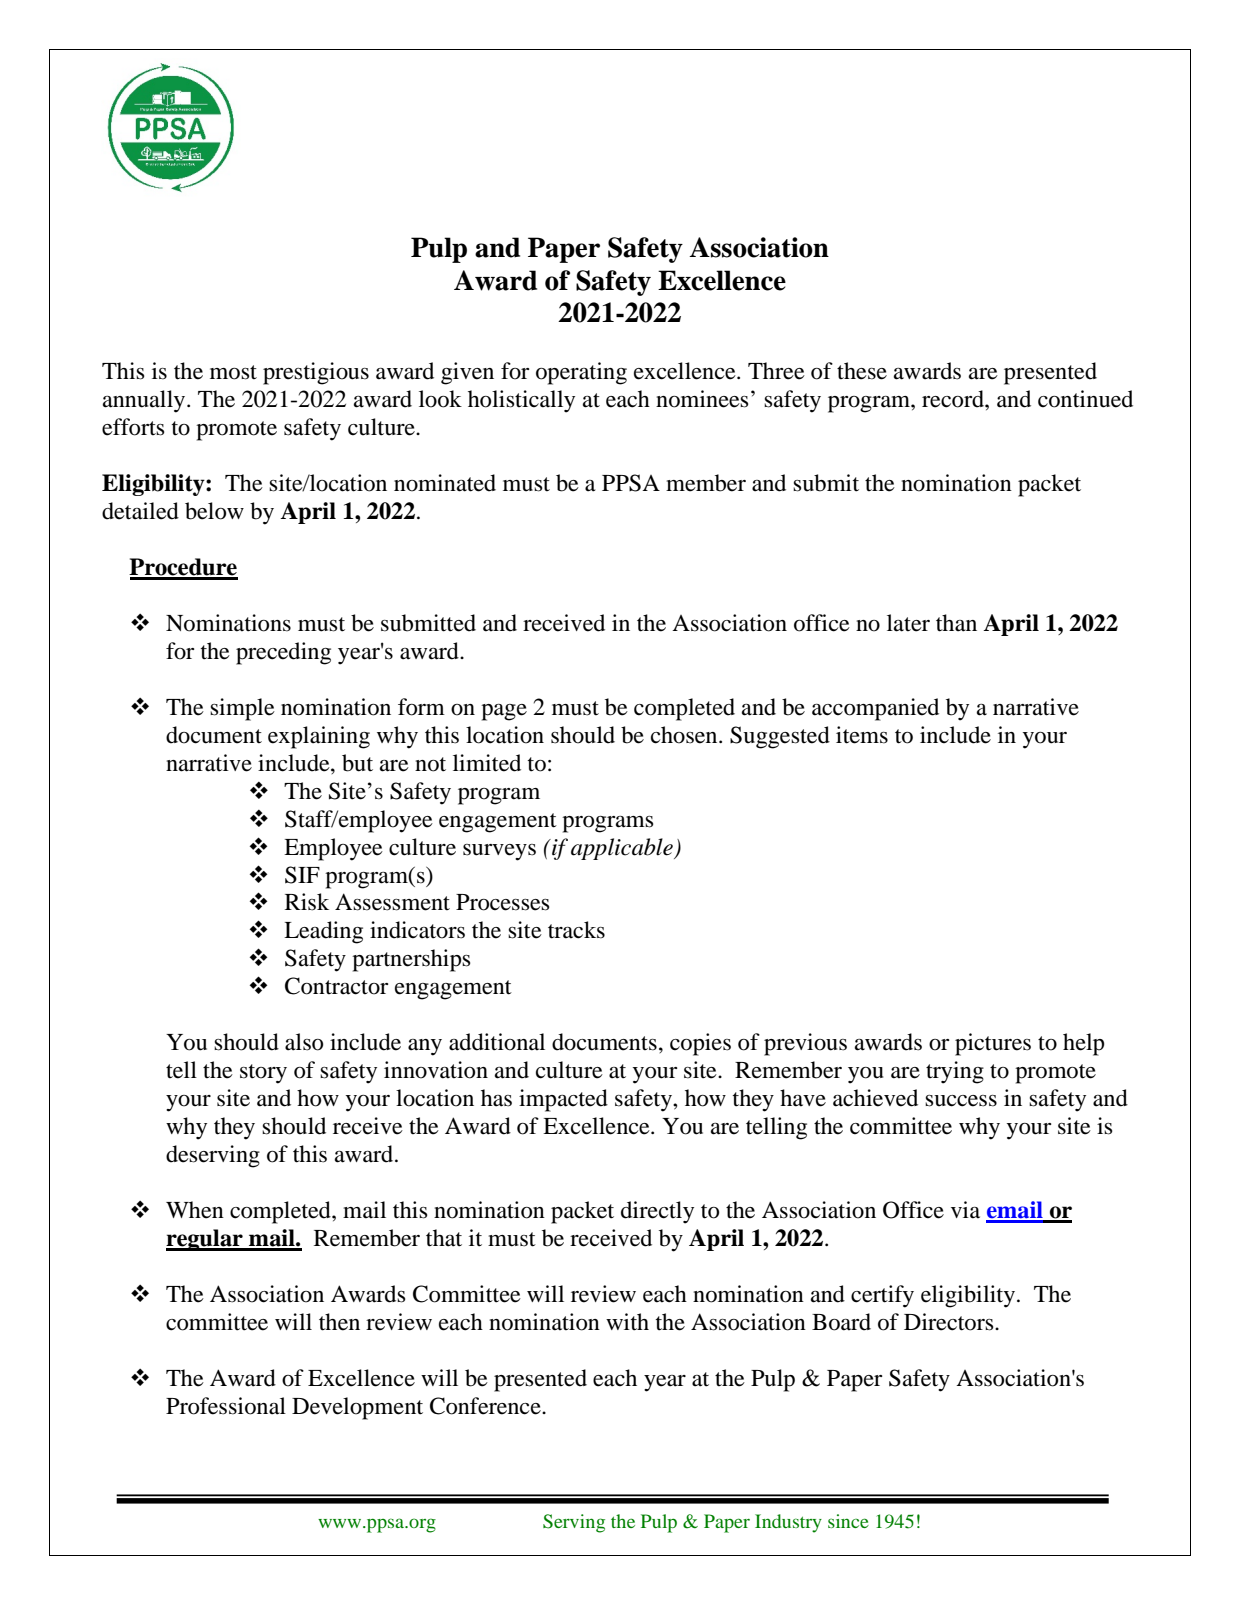 Image resolution: width=1240 pixels, height=1605 pixels. What do you see at coordinates (954, 399) in the screenshot?
I see `record` at bounding box center [954, 399].
